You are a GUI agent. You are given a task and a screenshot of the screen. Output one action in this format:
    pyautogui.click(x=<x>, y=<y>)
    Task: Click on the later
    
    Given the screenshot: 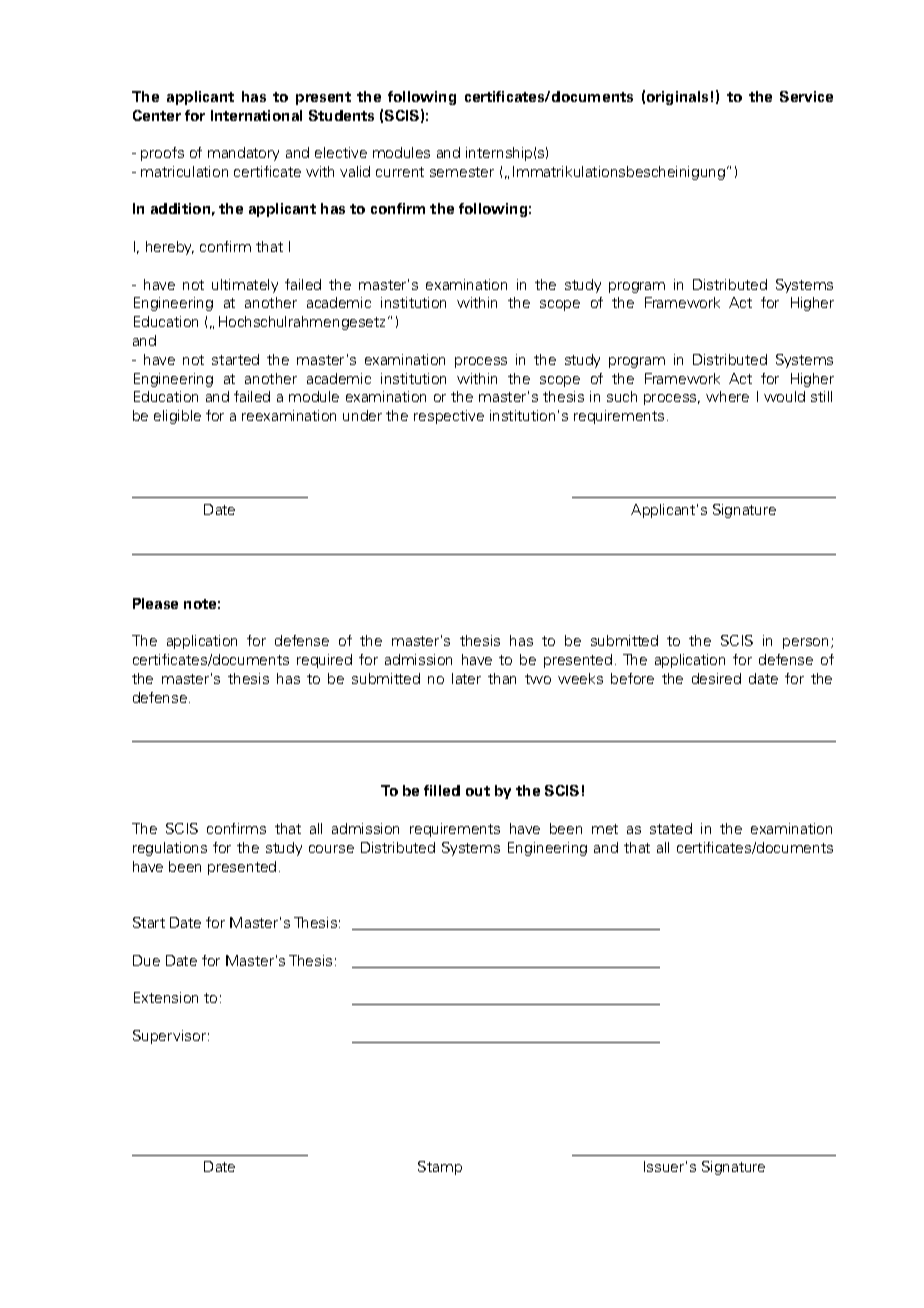 What is the action you would take?
    pyautogui.click(x=466, y=678)
